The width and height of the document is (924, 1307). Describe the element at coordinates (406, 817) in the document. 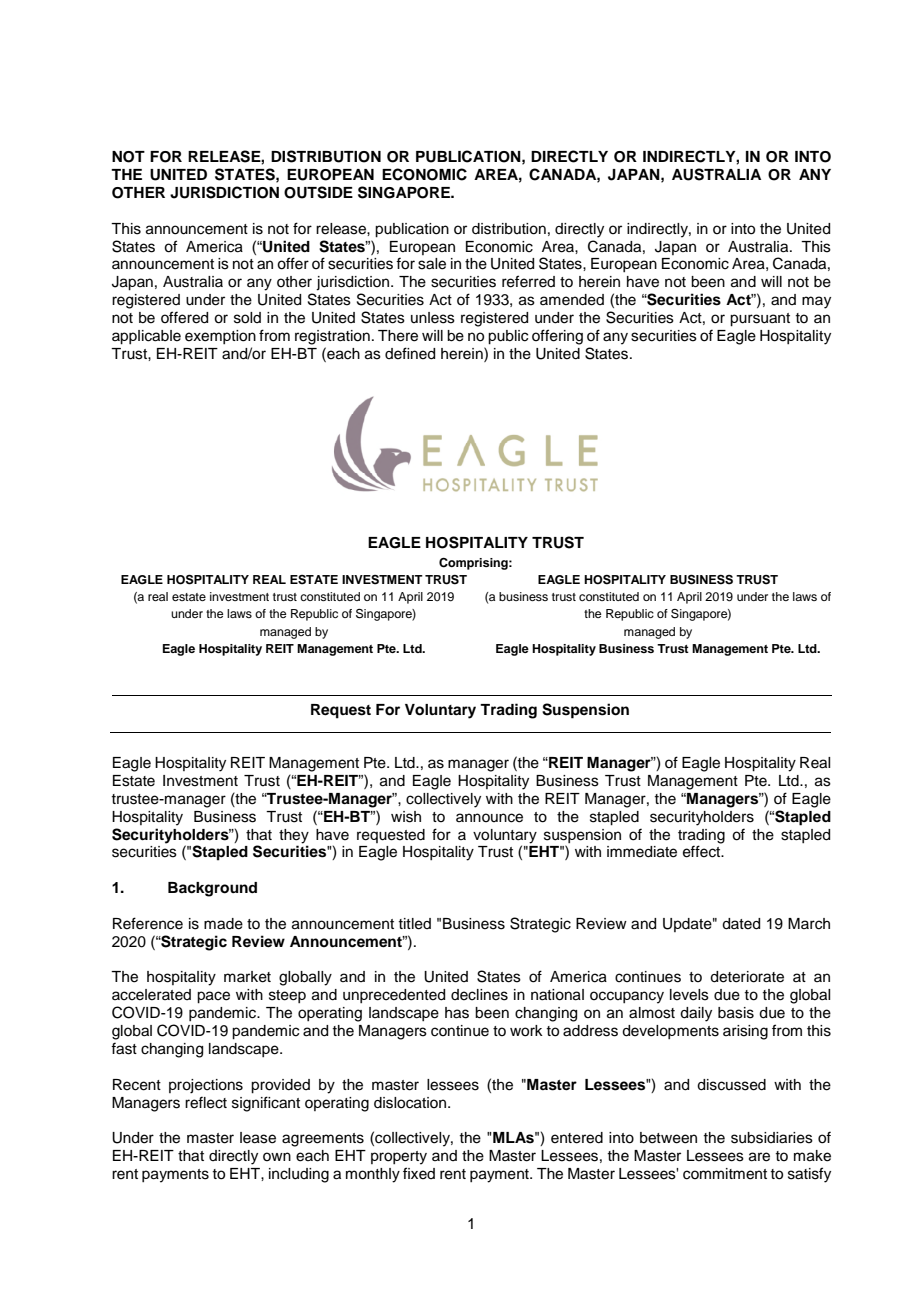

I see `wish` at that location.
